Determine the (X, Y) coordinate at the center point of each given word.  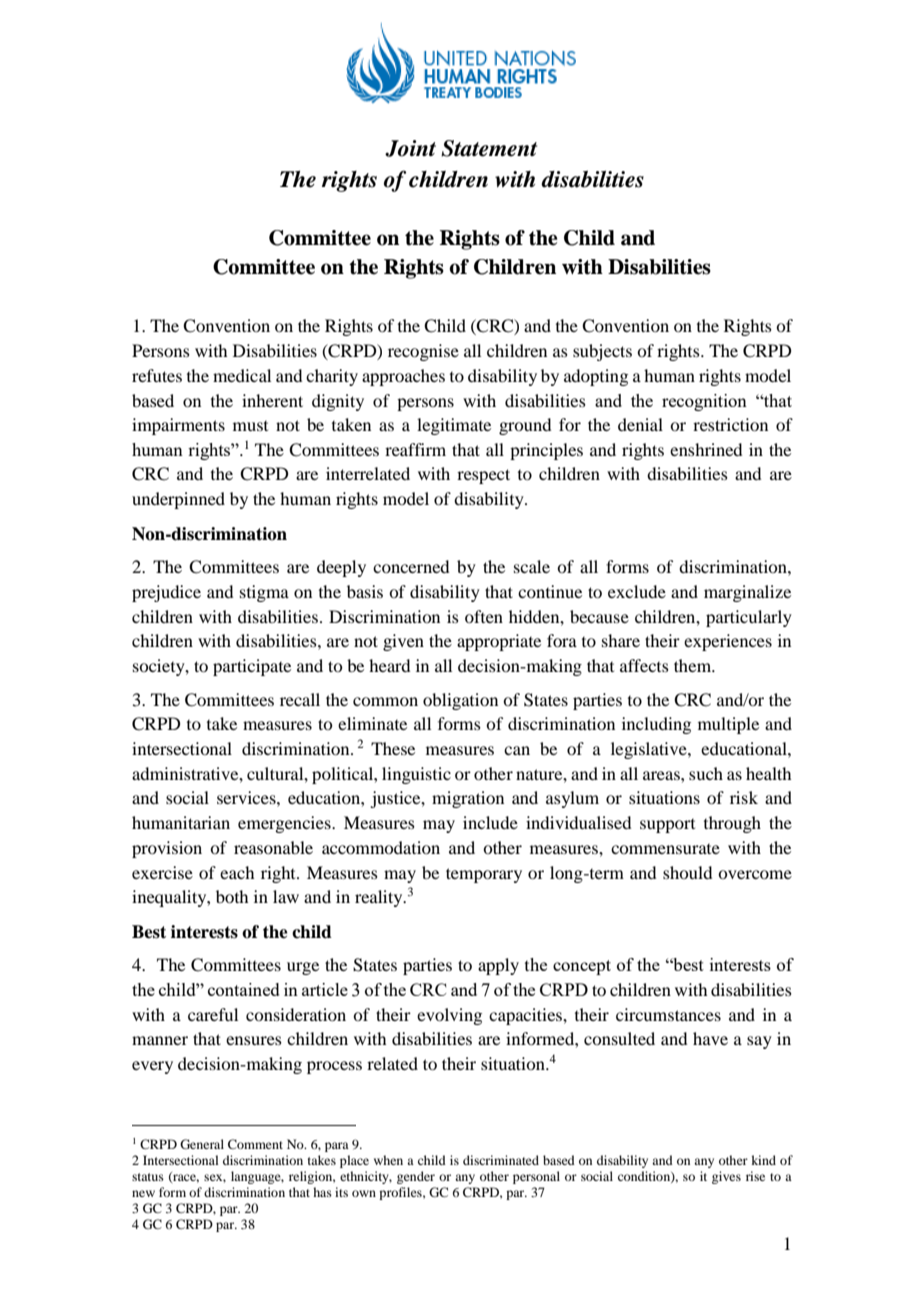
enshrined (706, 449)
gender (416, 1177)
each (237, 872)
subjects (602, 352)
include (490, 822)
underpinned (178, 500)
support (667, 826)
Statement (489, 148)
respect (483, 476)
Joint (410, 148)
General (202, 1144)
